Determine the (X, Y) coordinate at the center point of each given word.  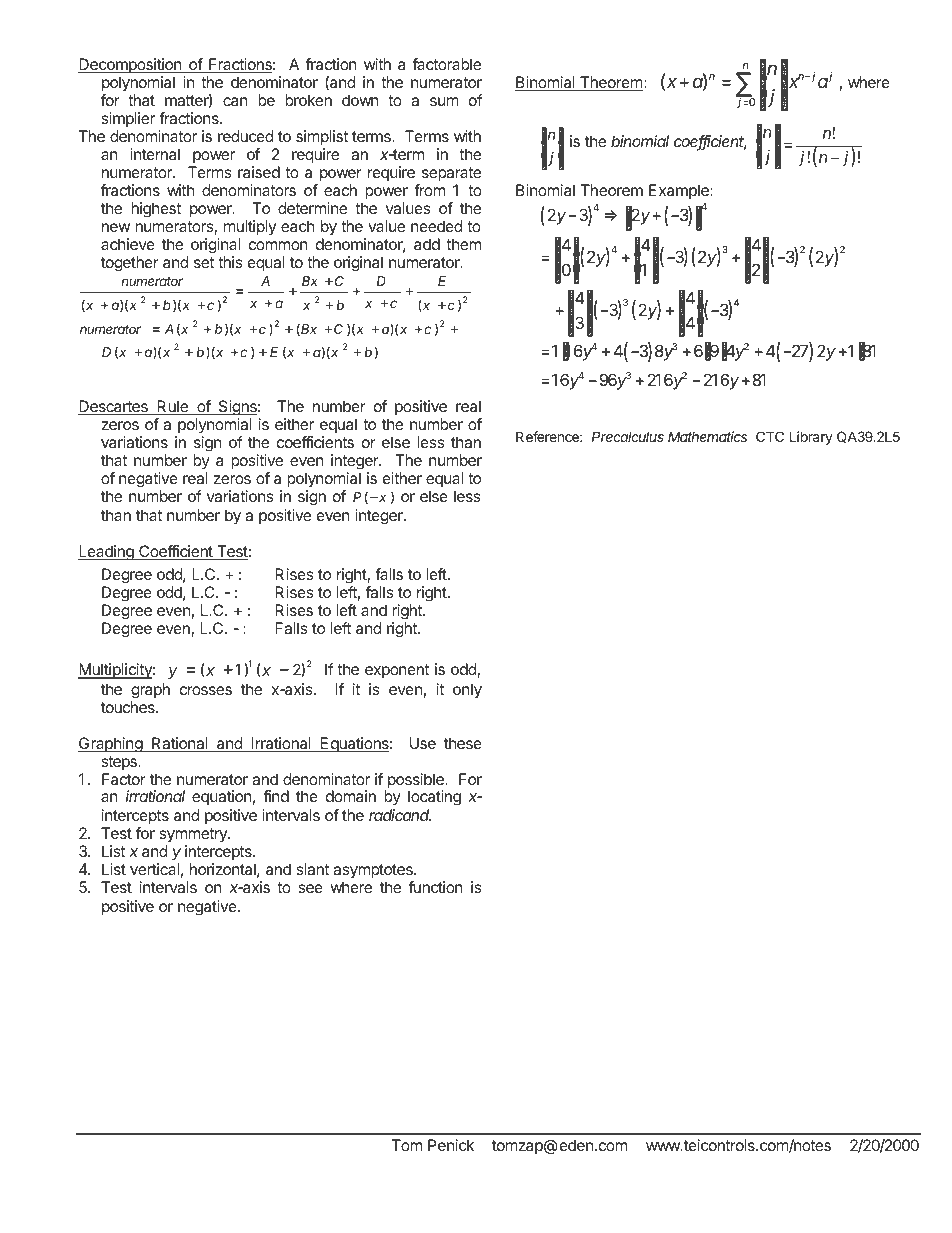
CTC (770, 436)
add (427, 244)
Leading (107, 553)
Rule (172, 407)
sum (444, 101)
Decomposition (131, 65)
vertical (154, 869)
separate (451, 174)
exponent (397, 671)
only (467, 691)
